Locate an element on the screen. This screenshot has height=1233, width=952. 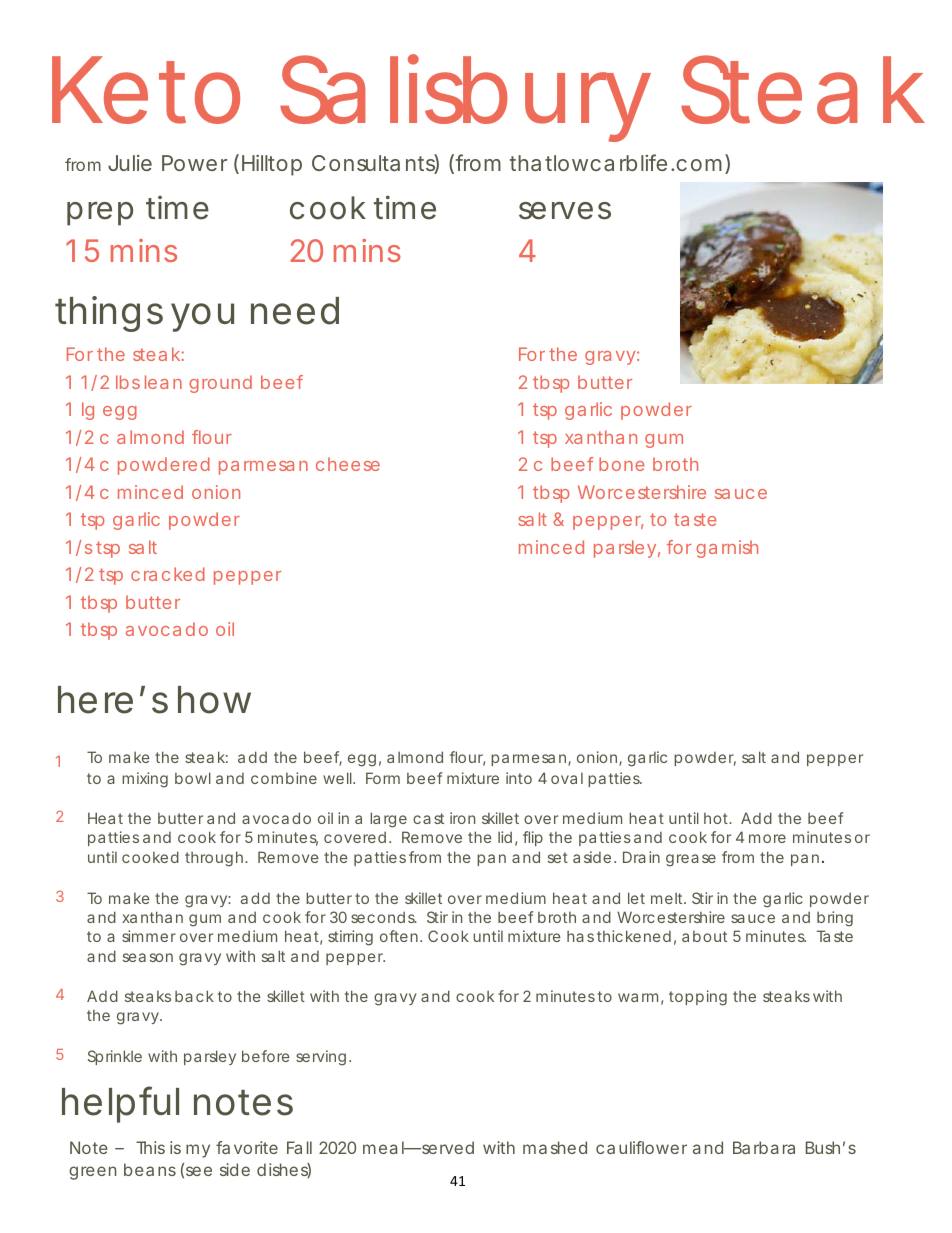
This is located at coordinates (150, 1147).
